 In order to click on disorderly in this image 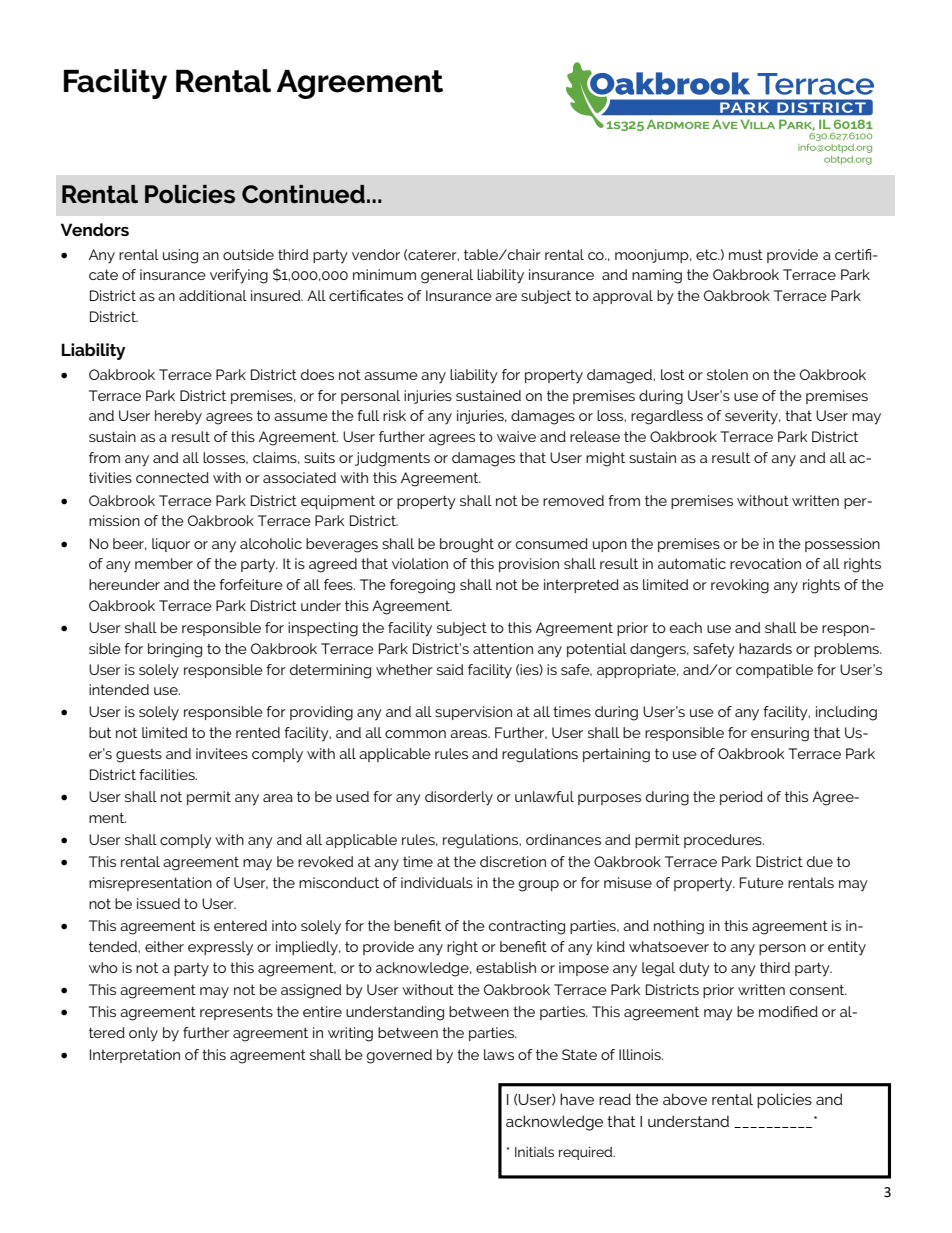, I will do `click(459, 798)`.
